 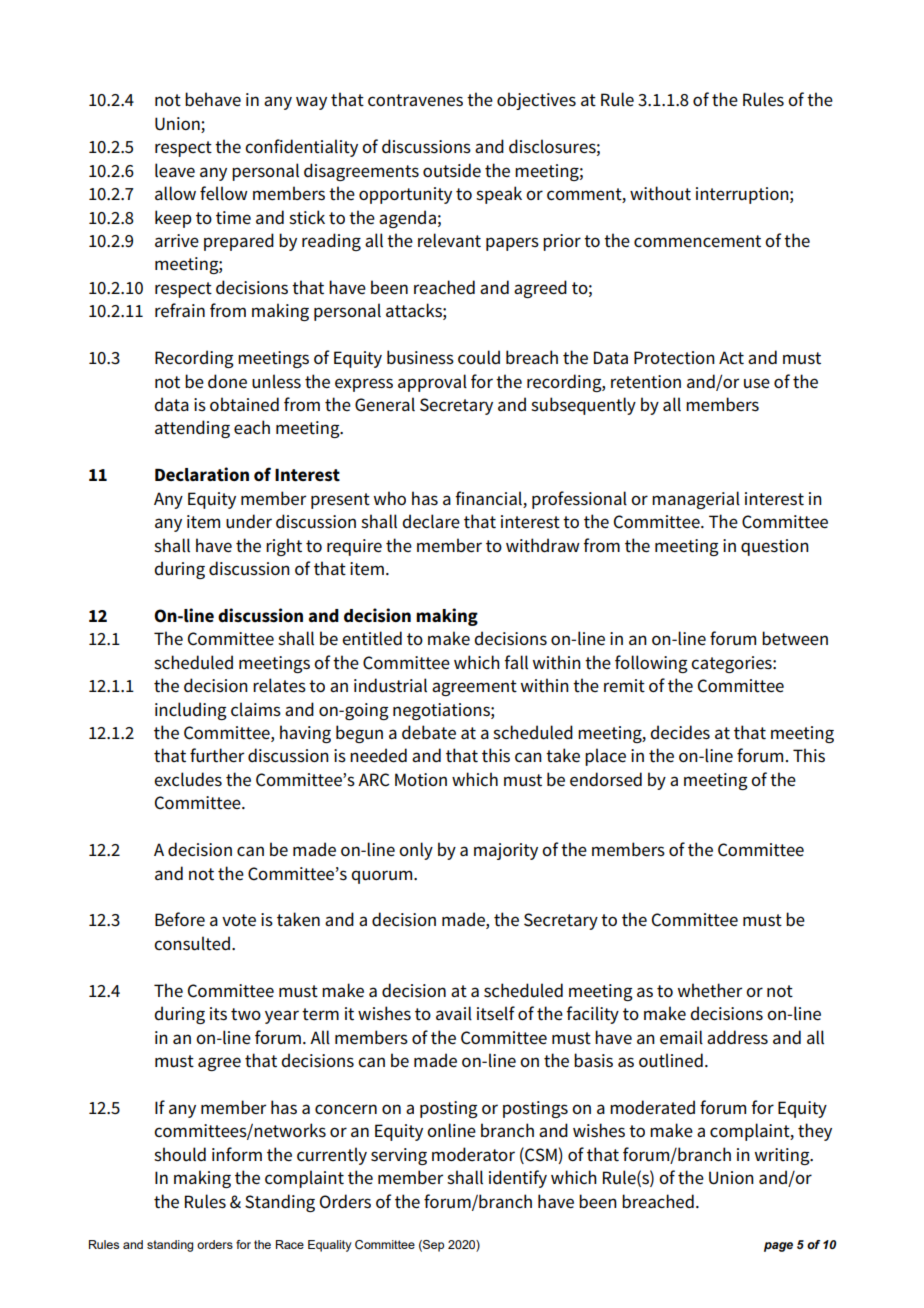 What do you see at coordinates (516, 662) in the image?
I see `fall` at bounding box center [516, 662].
